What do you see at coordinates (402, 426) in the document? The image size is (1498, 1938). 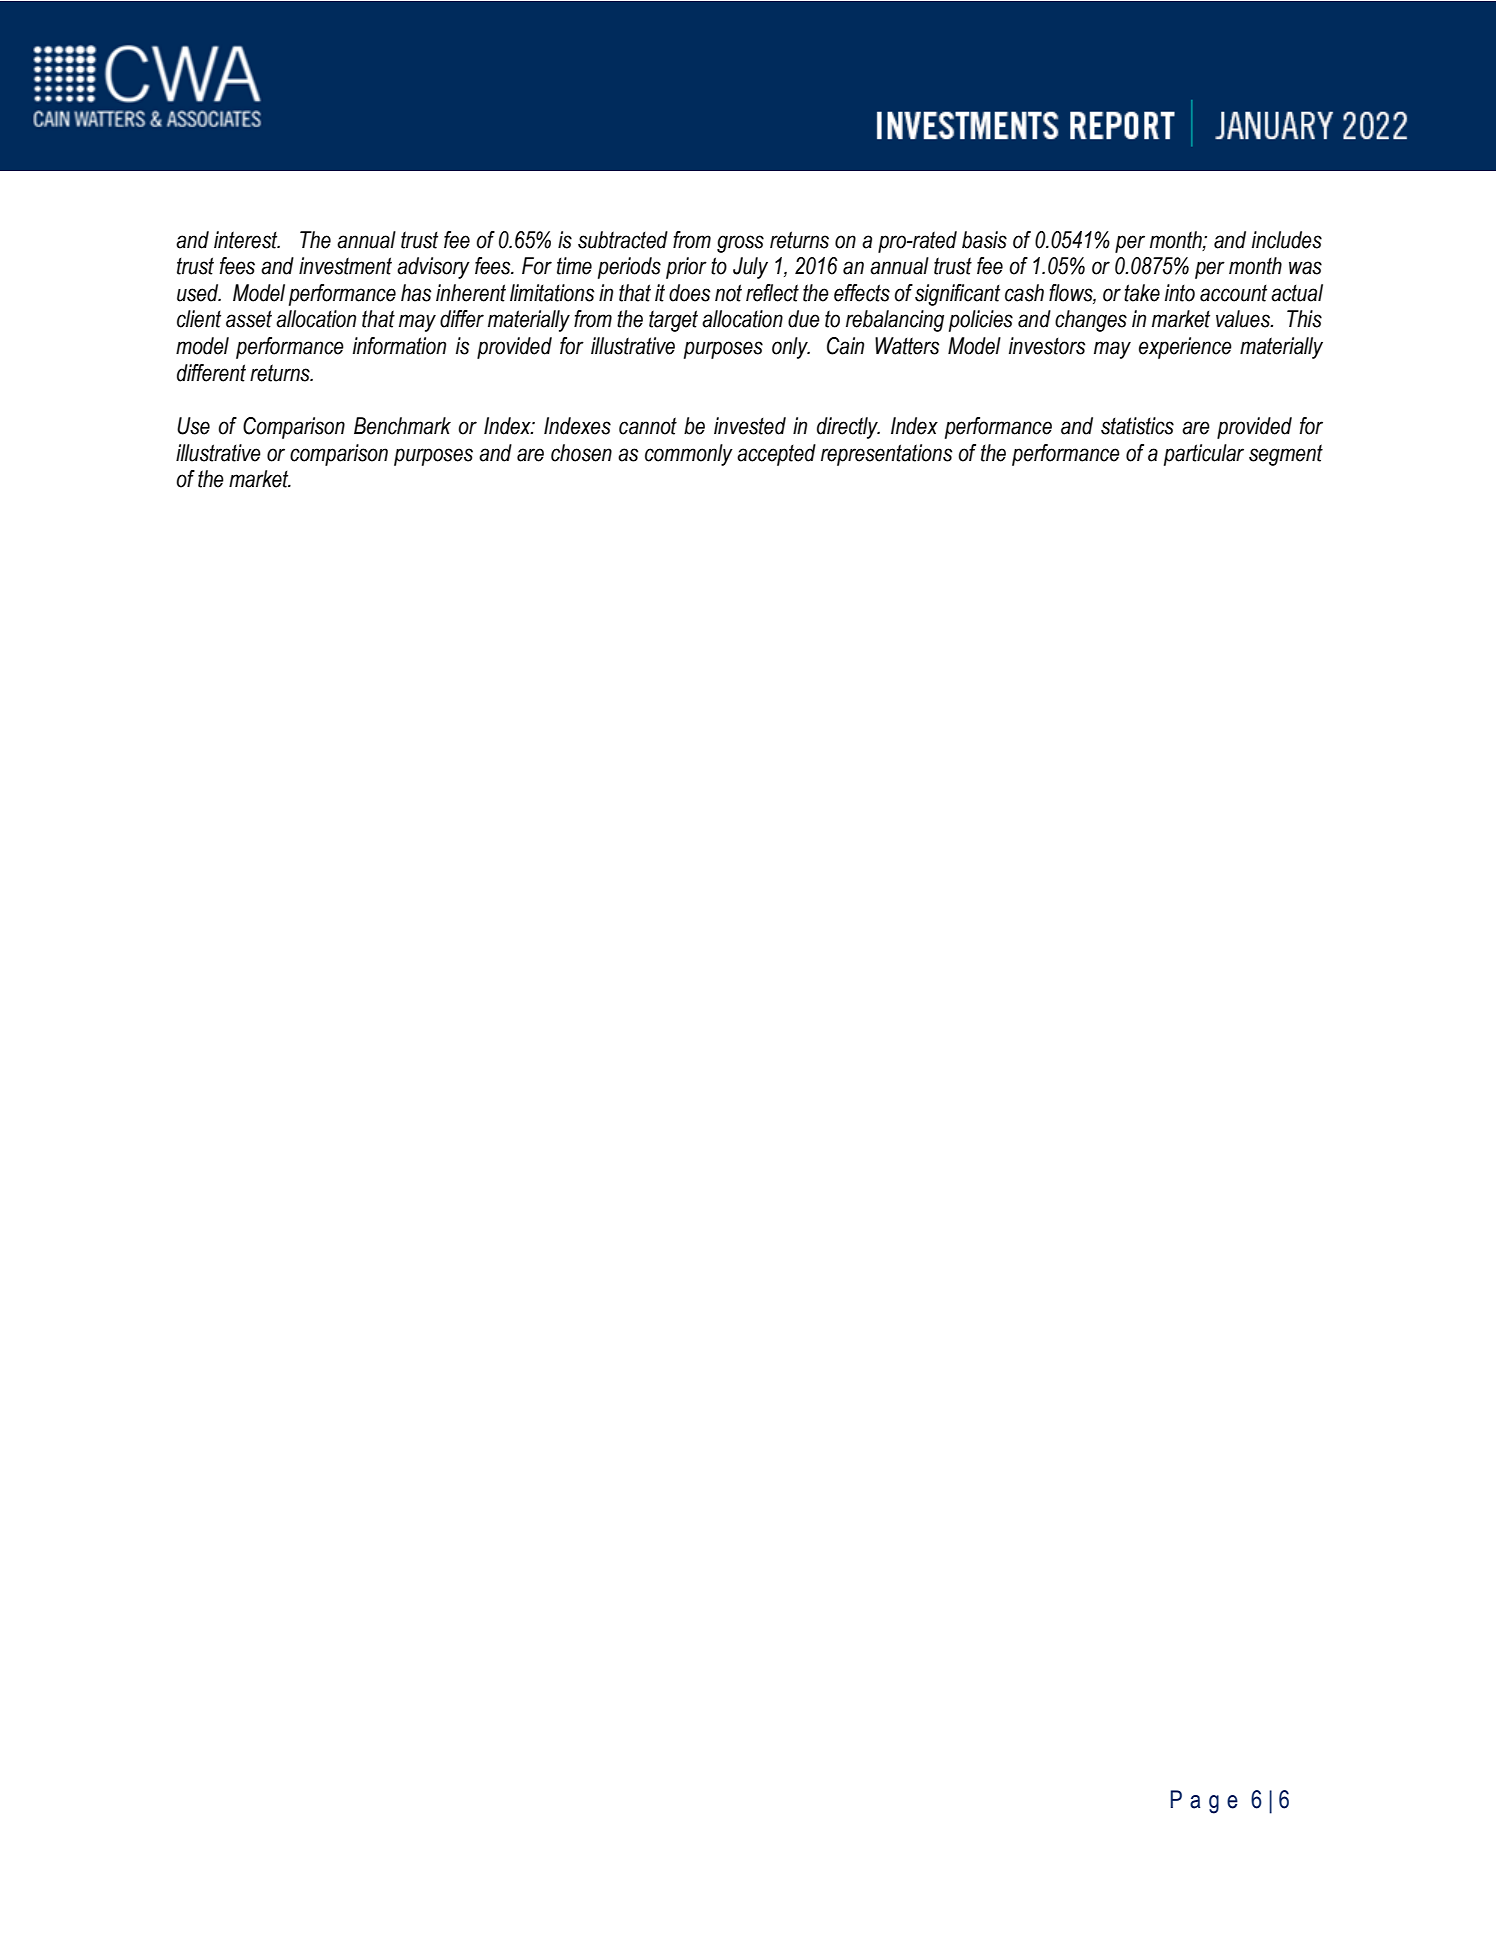 I see `Benchmark` at bounding box center [402, 426].
